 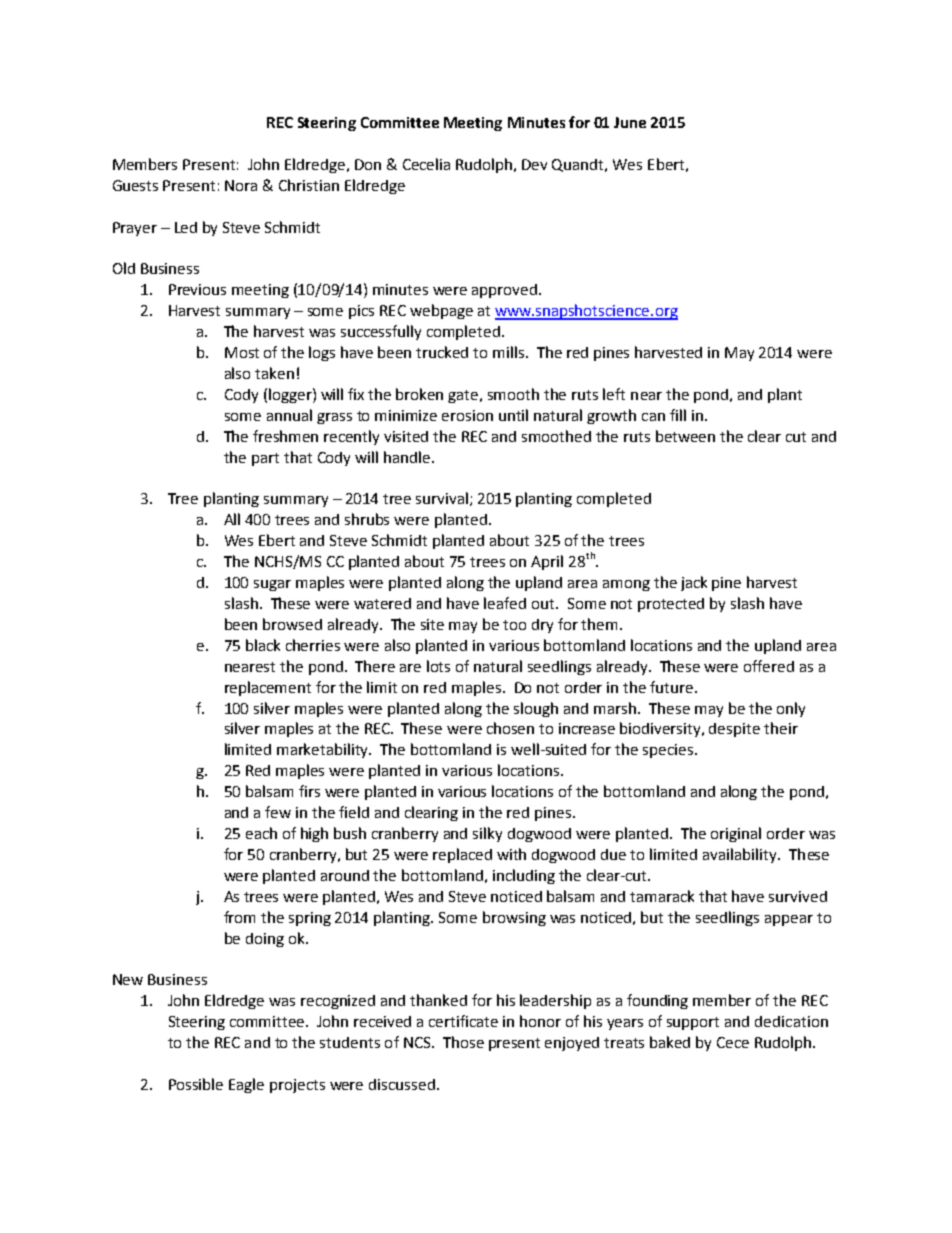 I want to click on leafed, so click(x=505, y=603).
